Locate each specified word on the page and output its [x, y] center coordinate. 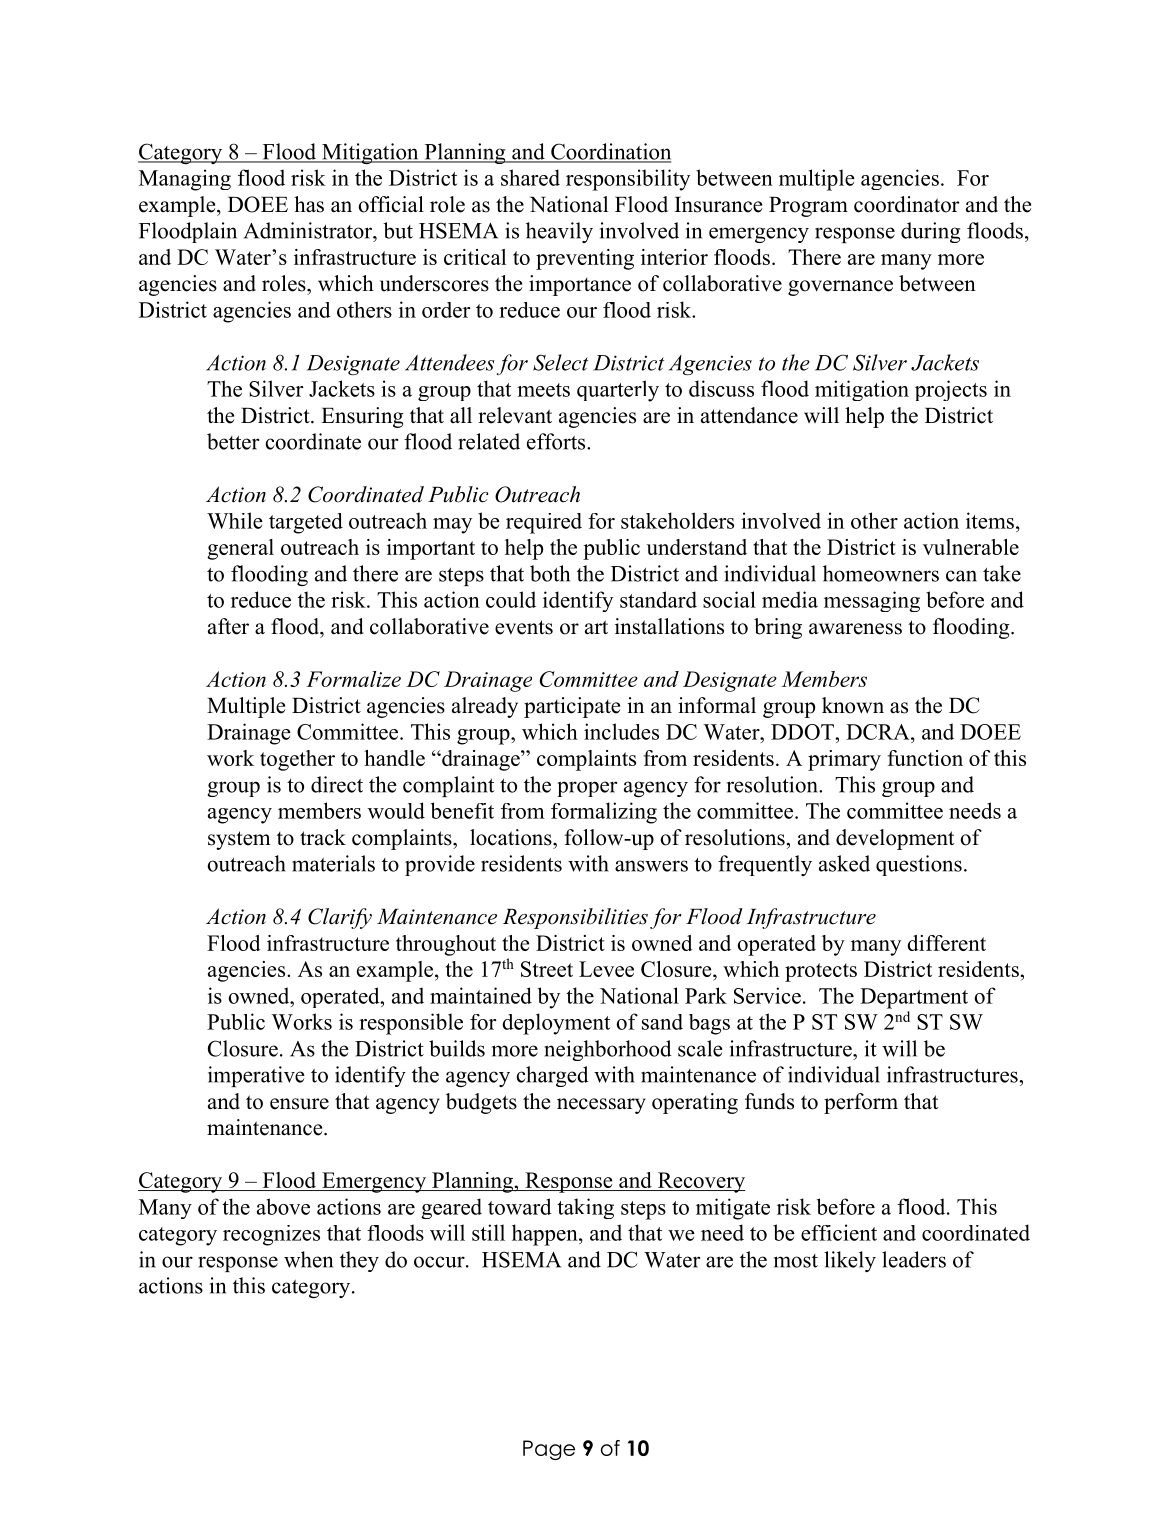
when [308, 1259]
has [309, 204]
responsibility [628, 180]
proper [587, 789]
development [895, 839]
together [297, 760]
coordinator [907, 204]
